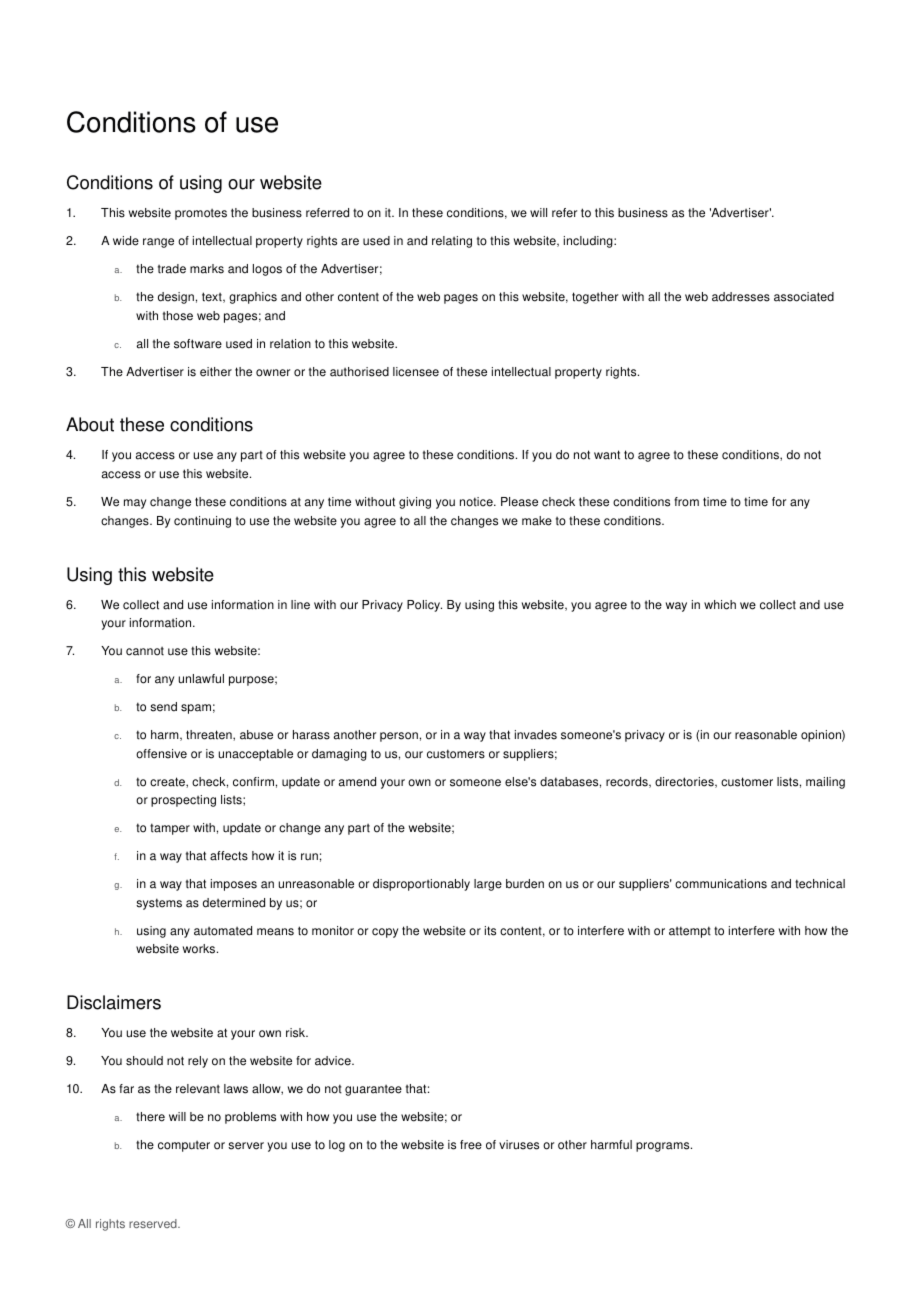 This screenshot has height=1308, width=924. I want to click on relating, so click(452, 242).
